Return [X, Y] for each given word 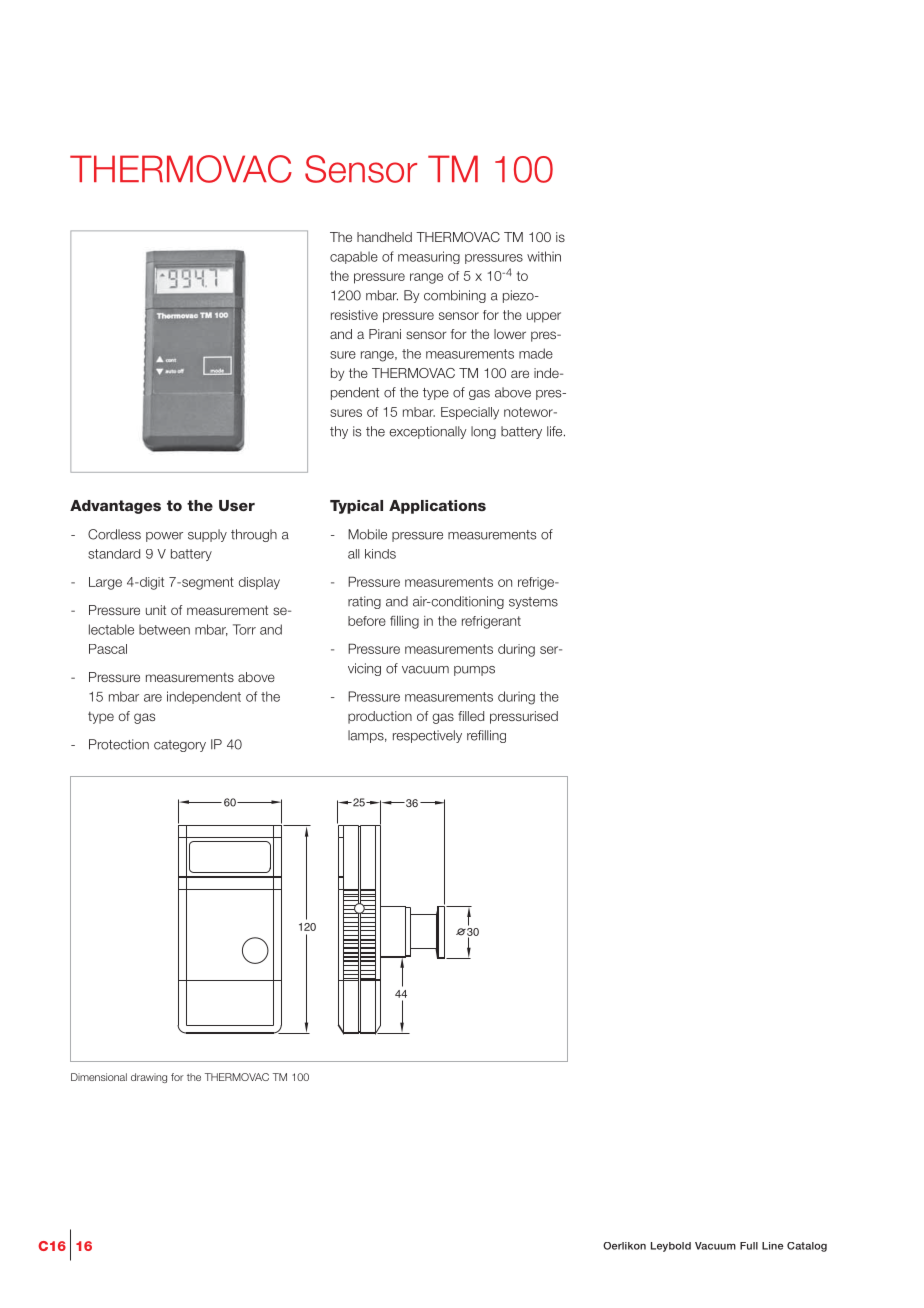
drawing [149, 1078]
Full [749, 1246]
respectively [427, 736]
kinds [380, 554]
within [544, 256]
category [180, 746]
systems [533, 603]
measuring [429, 257]
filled [471, 716]
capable [354, 257]
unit [156, 610]
